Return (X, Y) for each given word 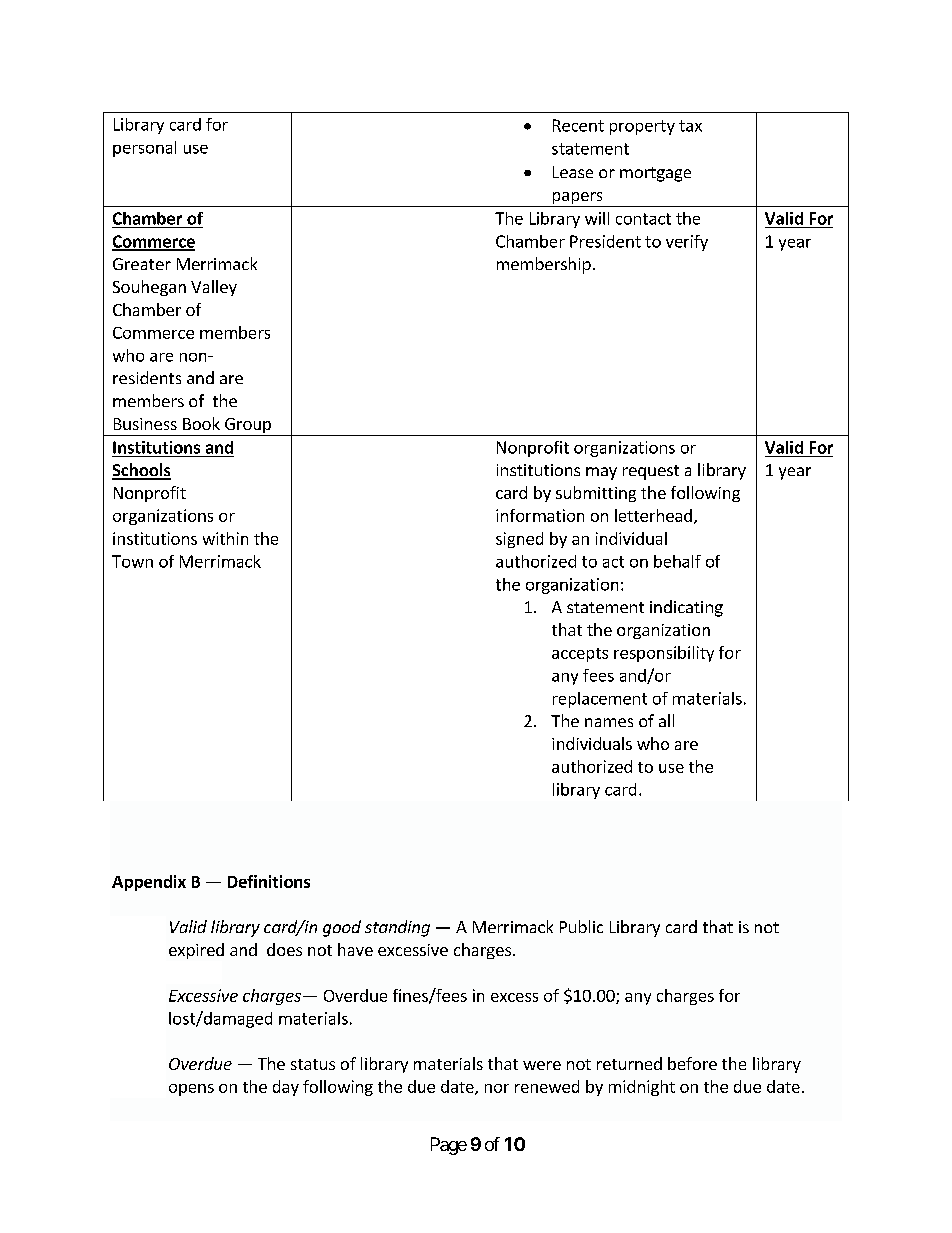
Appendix (149, 883)
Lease (573, 172)
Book (201, 423)
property (642, 127)
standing (397, 928)
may (601, 473)
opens (191, 1090)
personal (144, 149)
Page (449, 1146)
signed (519, 540)
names (609, 722)
